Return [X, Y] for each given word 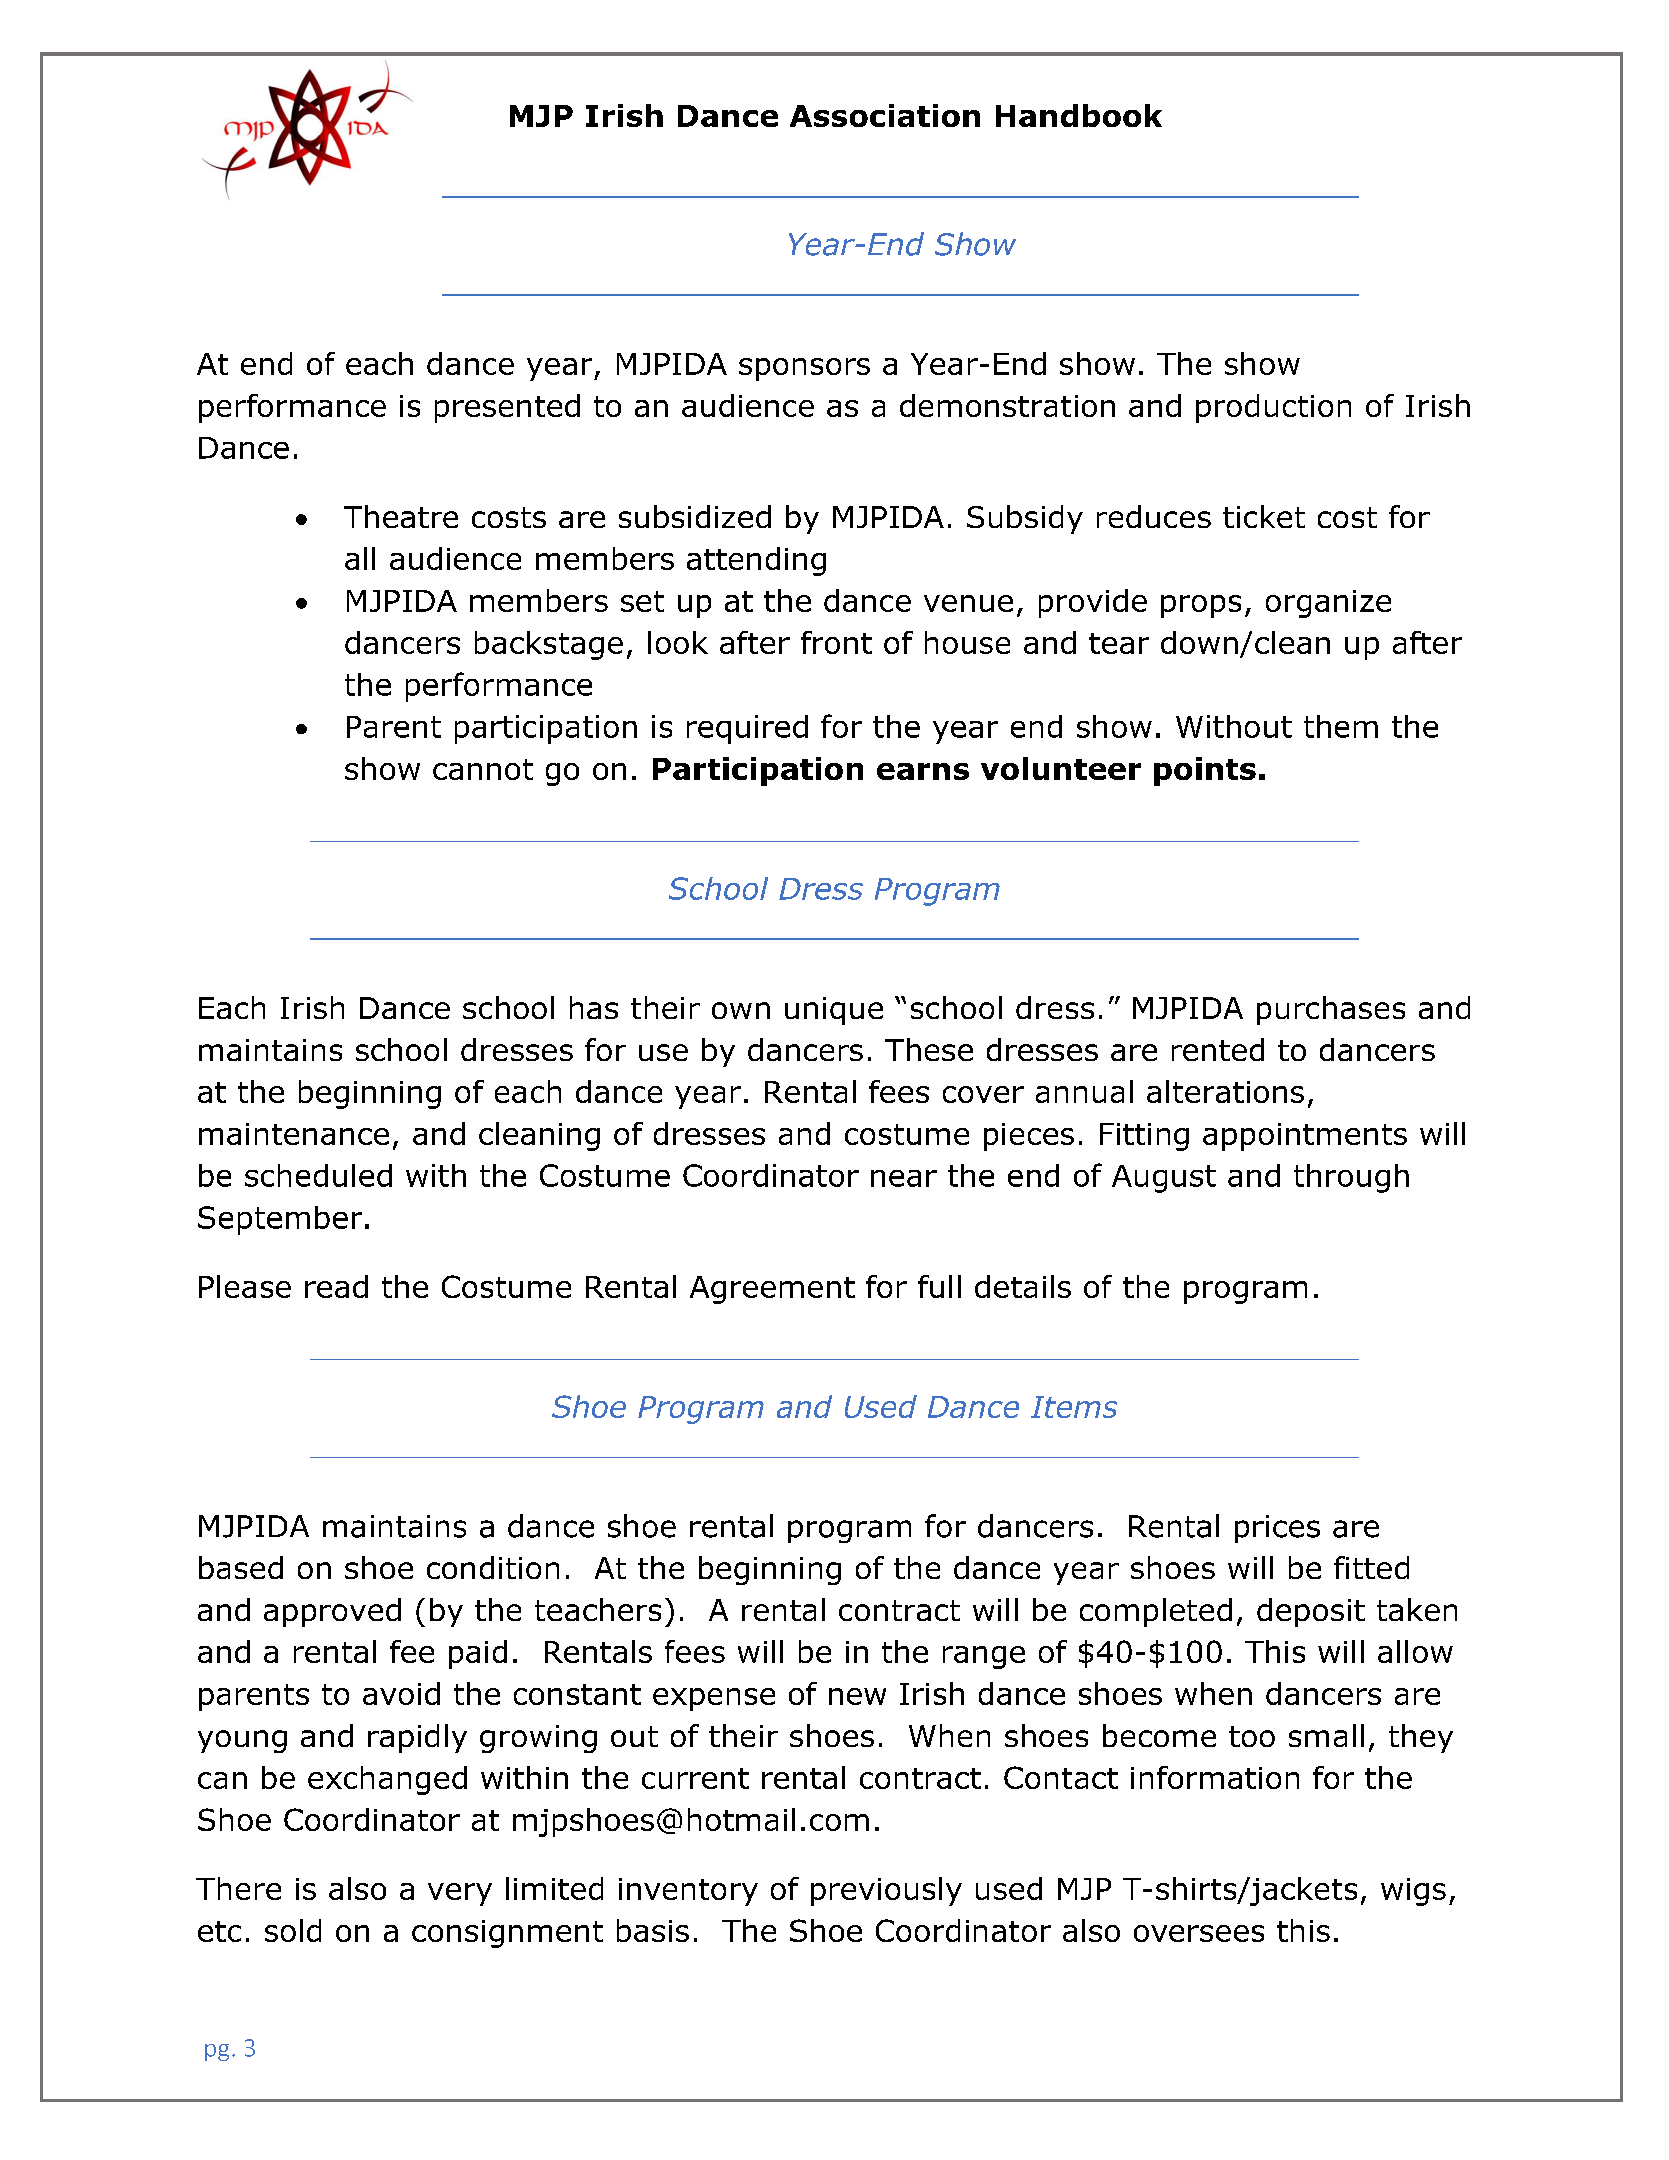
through [1351, 1178]
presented [507, 408]
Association [885, 115]
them [1341, 726]
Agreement [772, 1290]
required [747, 729]
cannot [483, 769]
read [336, 1286]
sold [293, 1930]
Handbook [1079, 115]
